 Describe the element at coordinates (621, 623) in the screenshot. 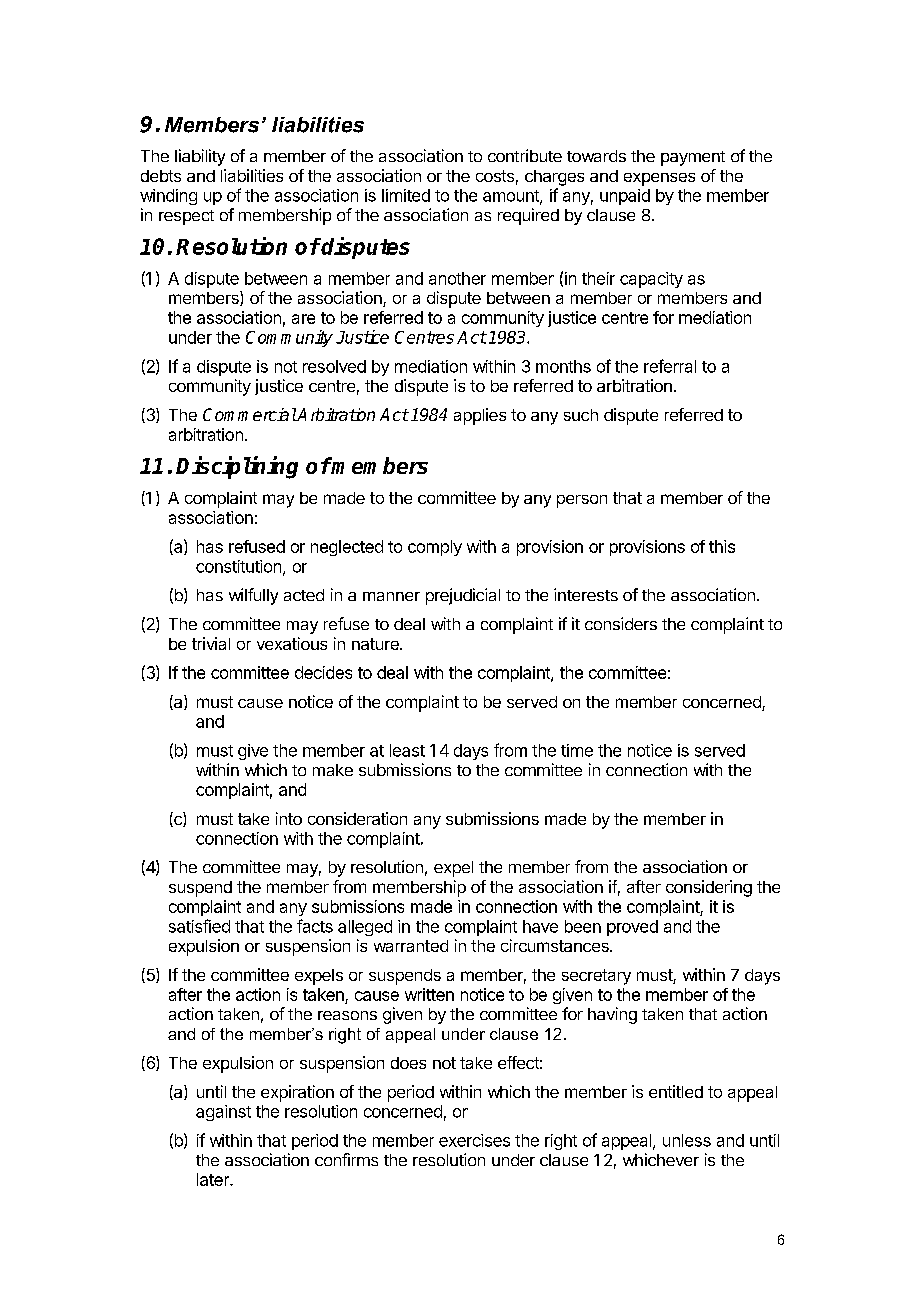

I see `considers` at that location.
